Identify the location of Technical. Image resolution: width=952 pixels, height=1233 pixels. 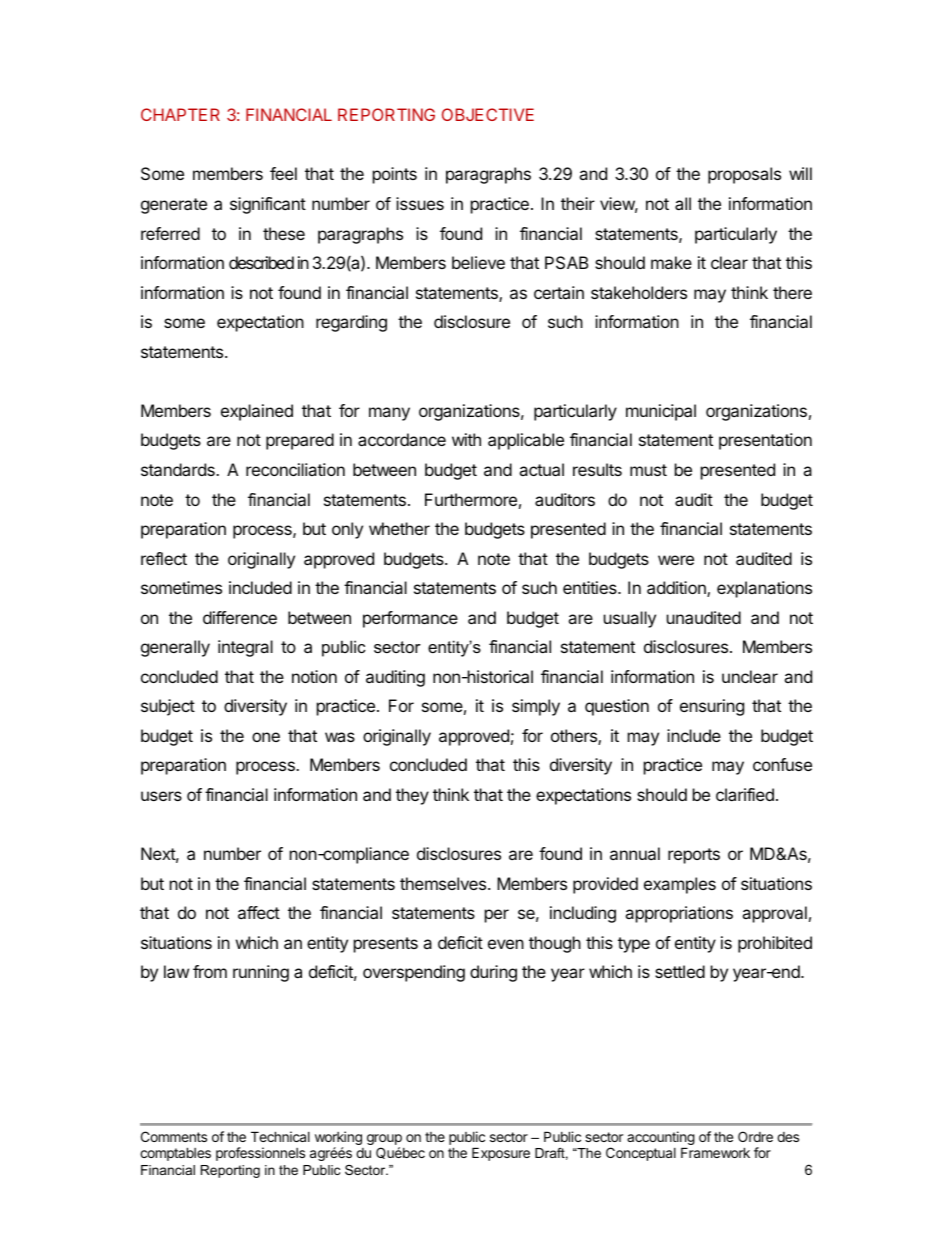
(280, 1136).
